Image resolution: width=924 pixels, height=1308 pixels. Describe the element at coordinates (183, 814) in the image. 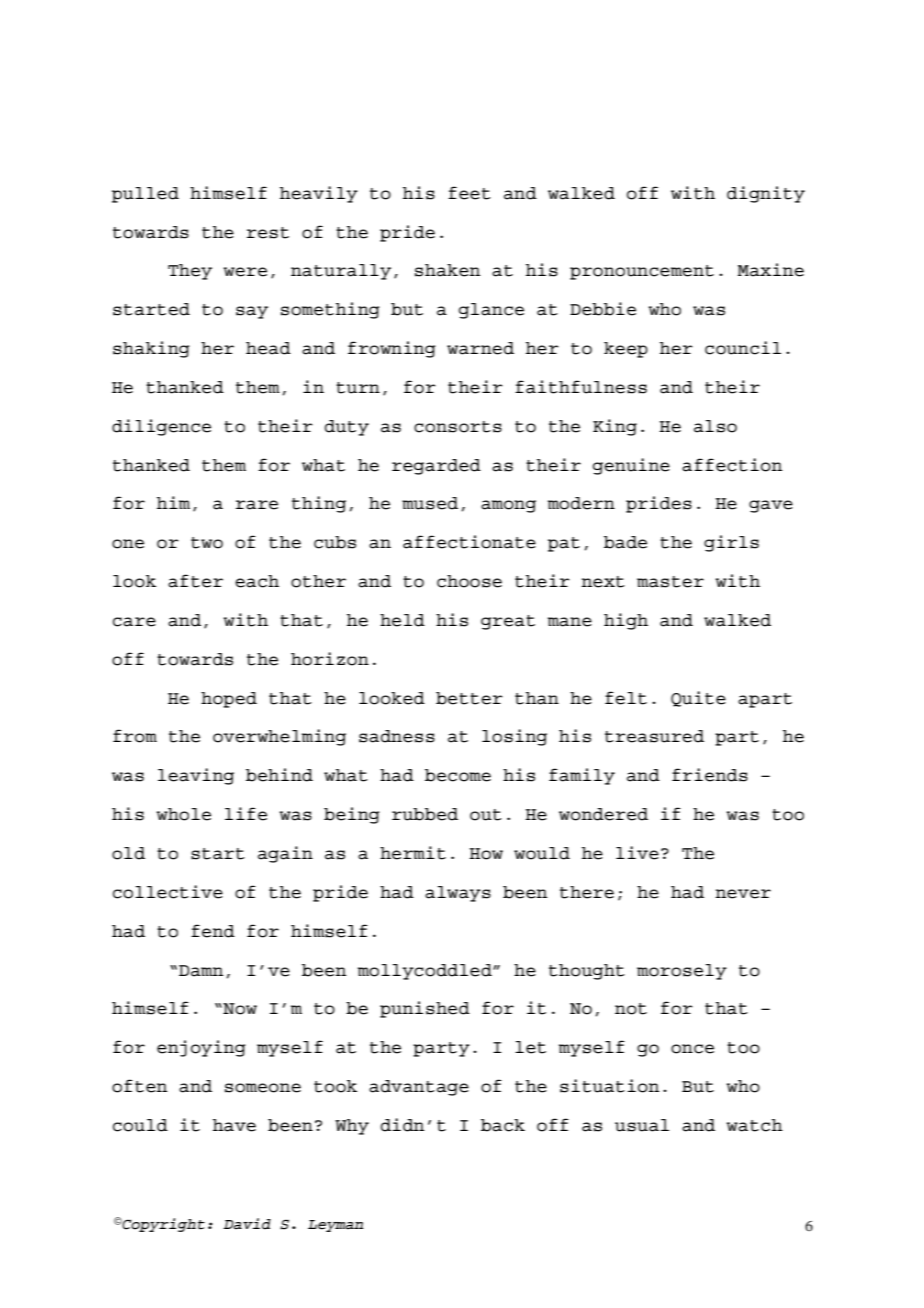

I see `whole` at that location.
